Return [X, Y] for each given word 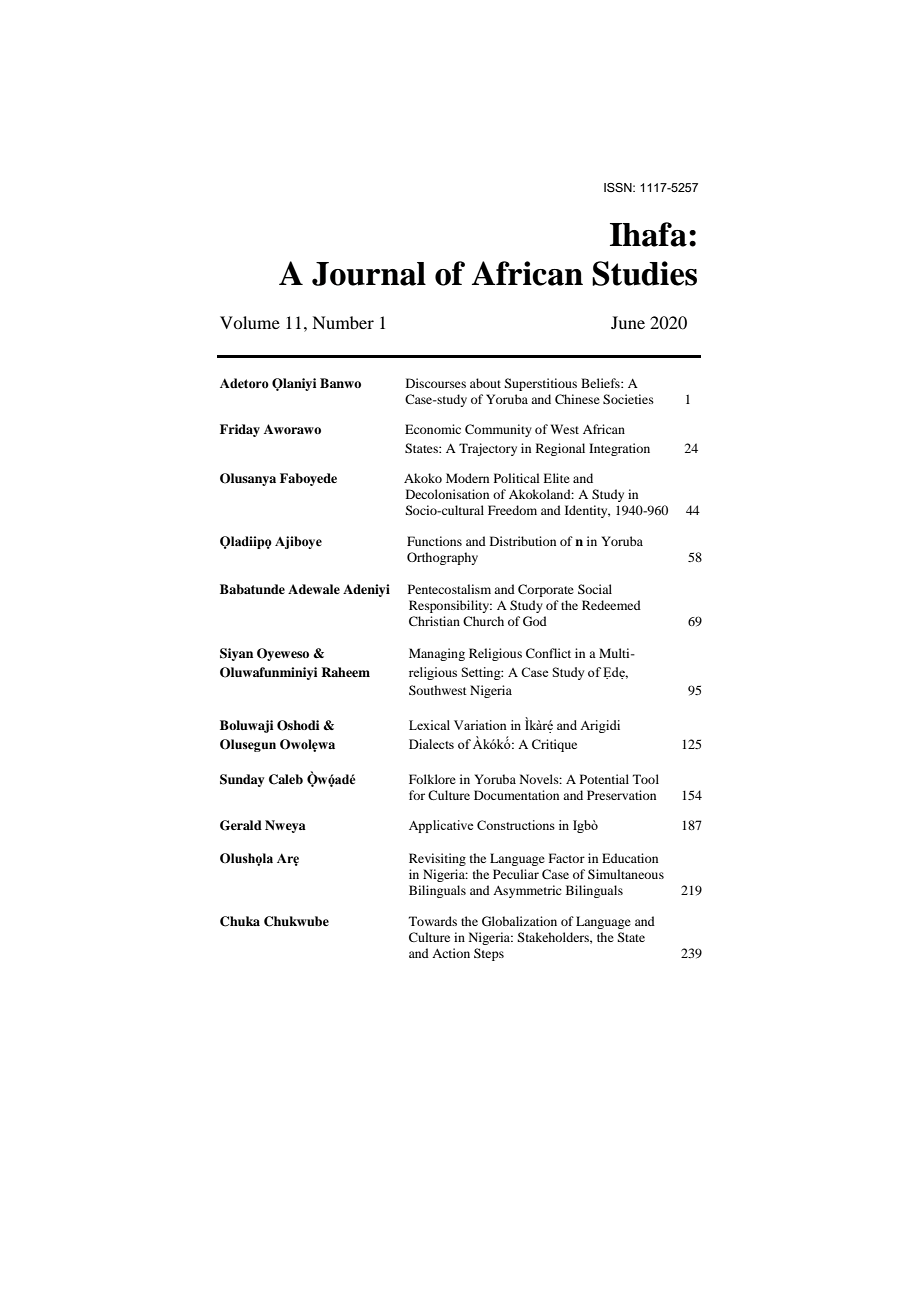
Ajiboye [298, 542]
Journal [369, 274]
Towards [433, 921]
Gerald [241, 825]
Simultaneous [626, 874]
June [628, 322]
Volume [250, 322]
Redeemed [611, 605]
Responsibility [450, 606]
